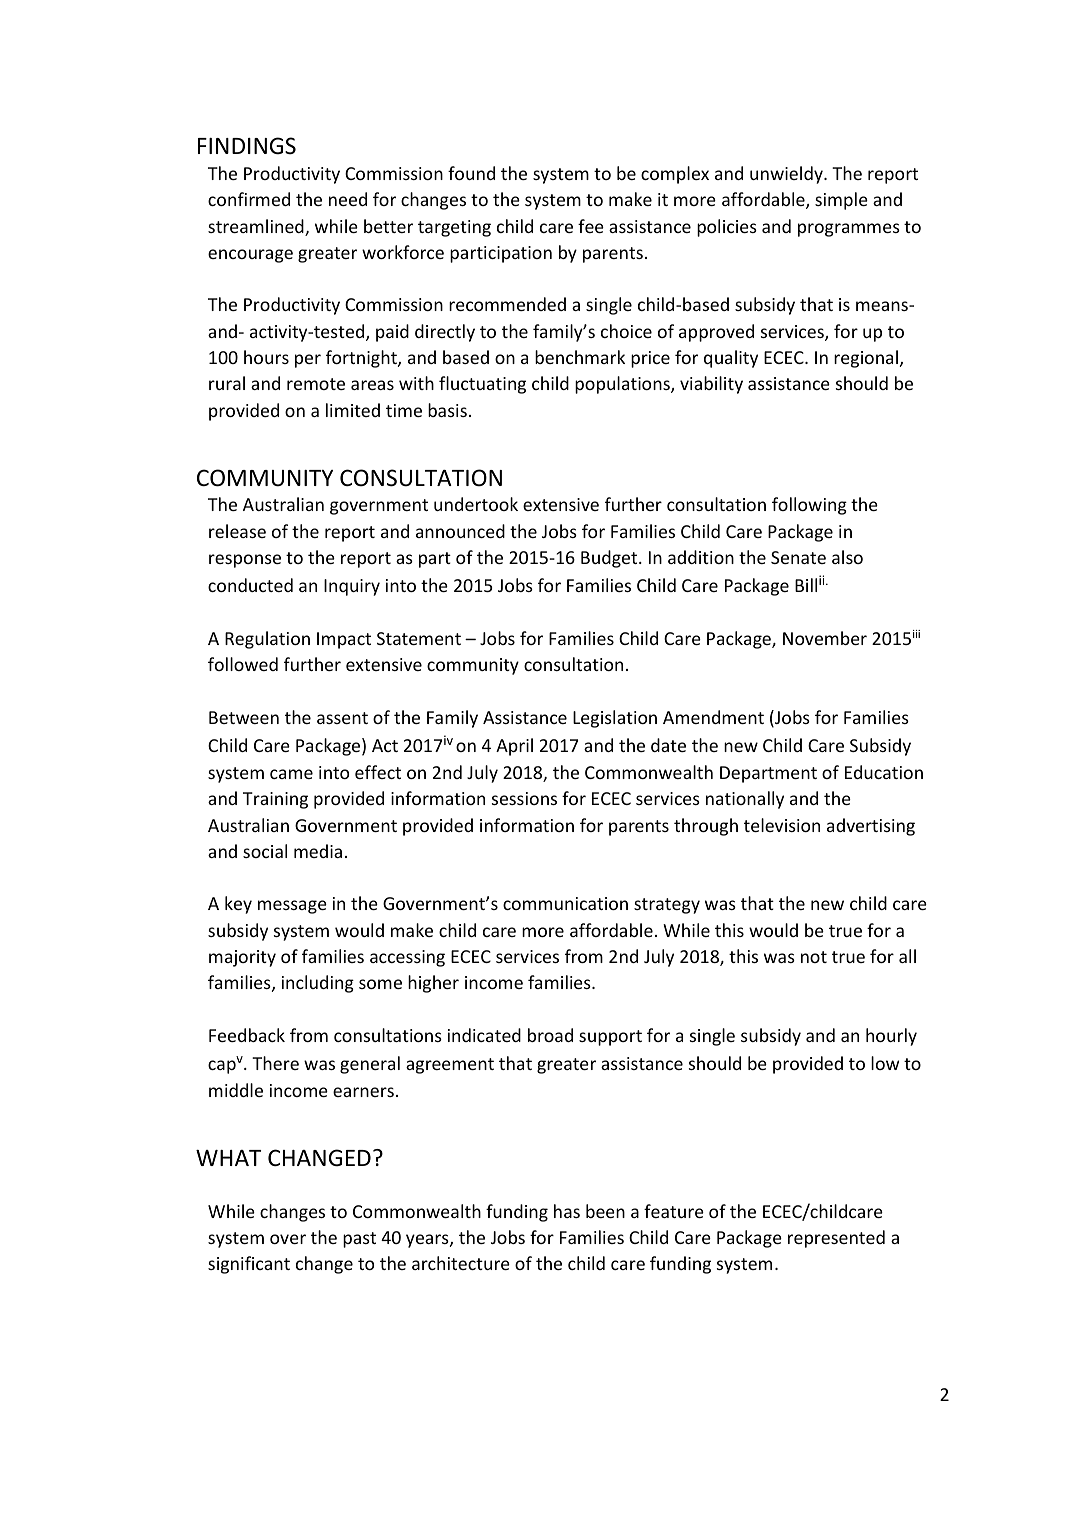 The height and width of the image is (1528, 1080). I want to click on November, so click(825, 638).
